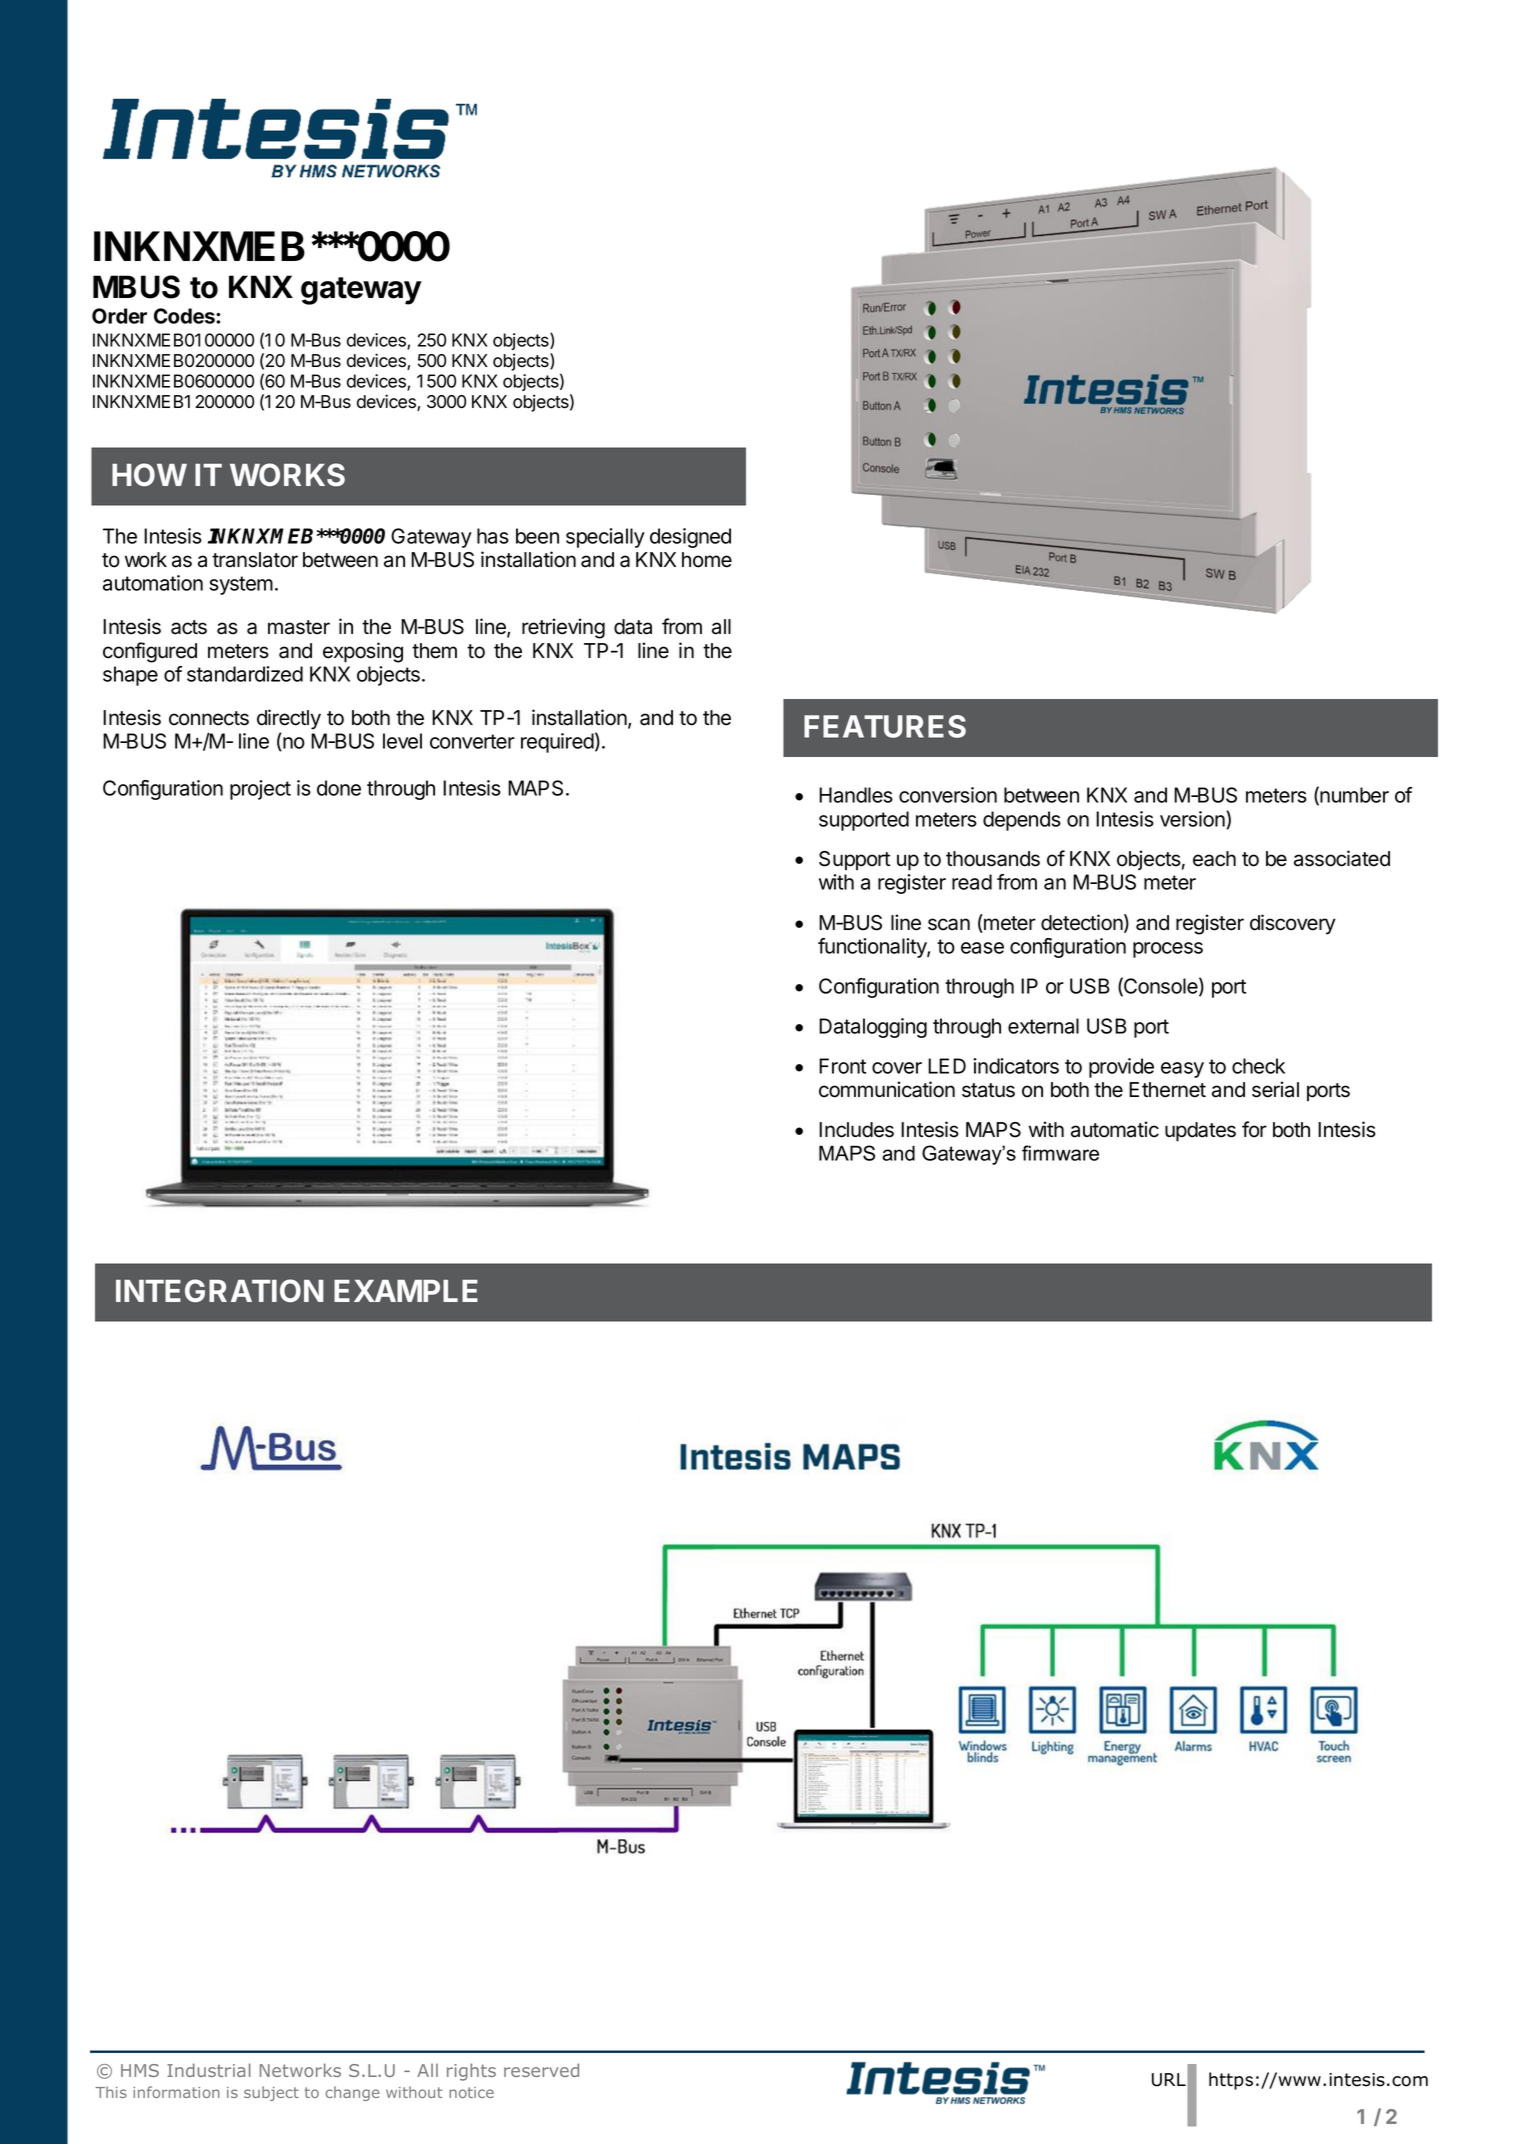 The height and width of the screenshot is (2144, 1516). I want to click on reserved, so click(541, 2070).
